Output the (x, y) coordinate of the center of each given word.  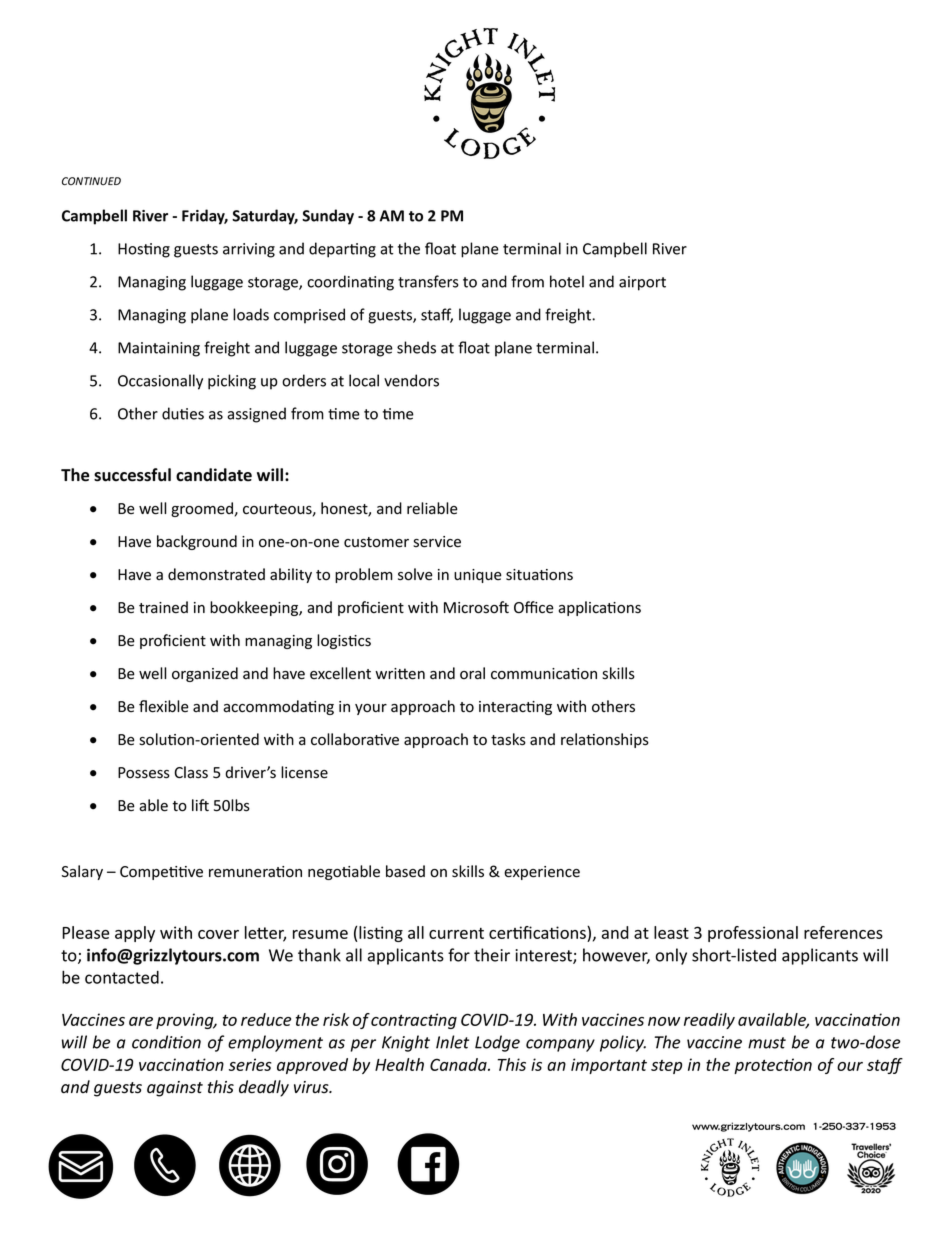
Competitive (161, 873)
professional (753, 934)
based (405, 871)
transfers (428, 281)
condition (166, 1042)
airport (642, 283)
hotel (567, 281)
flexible (164, 706)
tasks (508, 739)
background (197, 542)
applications (599, 608)
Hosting (144, 250)
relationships (605, 740)
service (437, 542)
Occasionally (160, 382)
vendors (411, 380)
